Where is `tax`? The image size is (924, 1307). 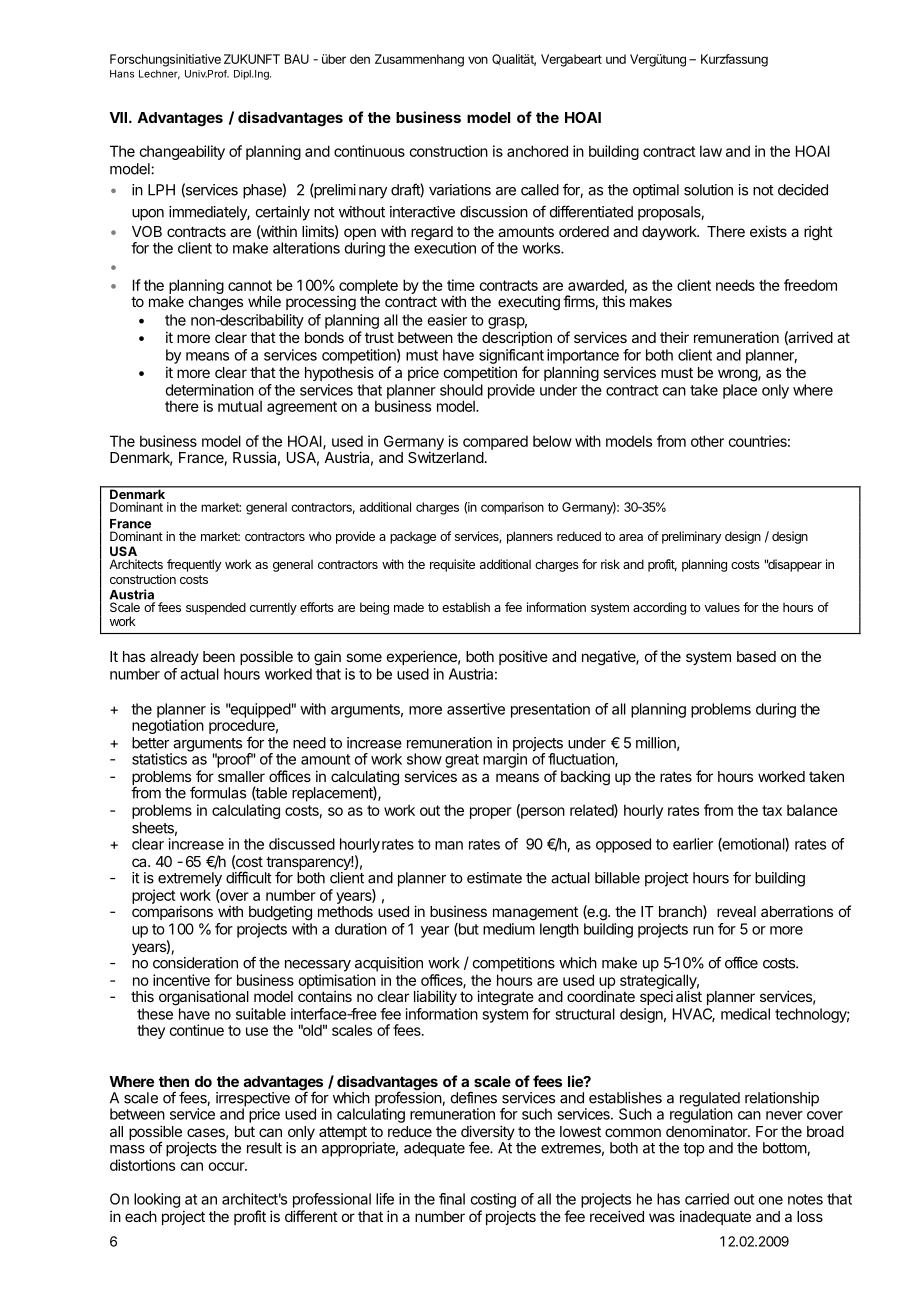 tax is located at coordinates (772, 810).
